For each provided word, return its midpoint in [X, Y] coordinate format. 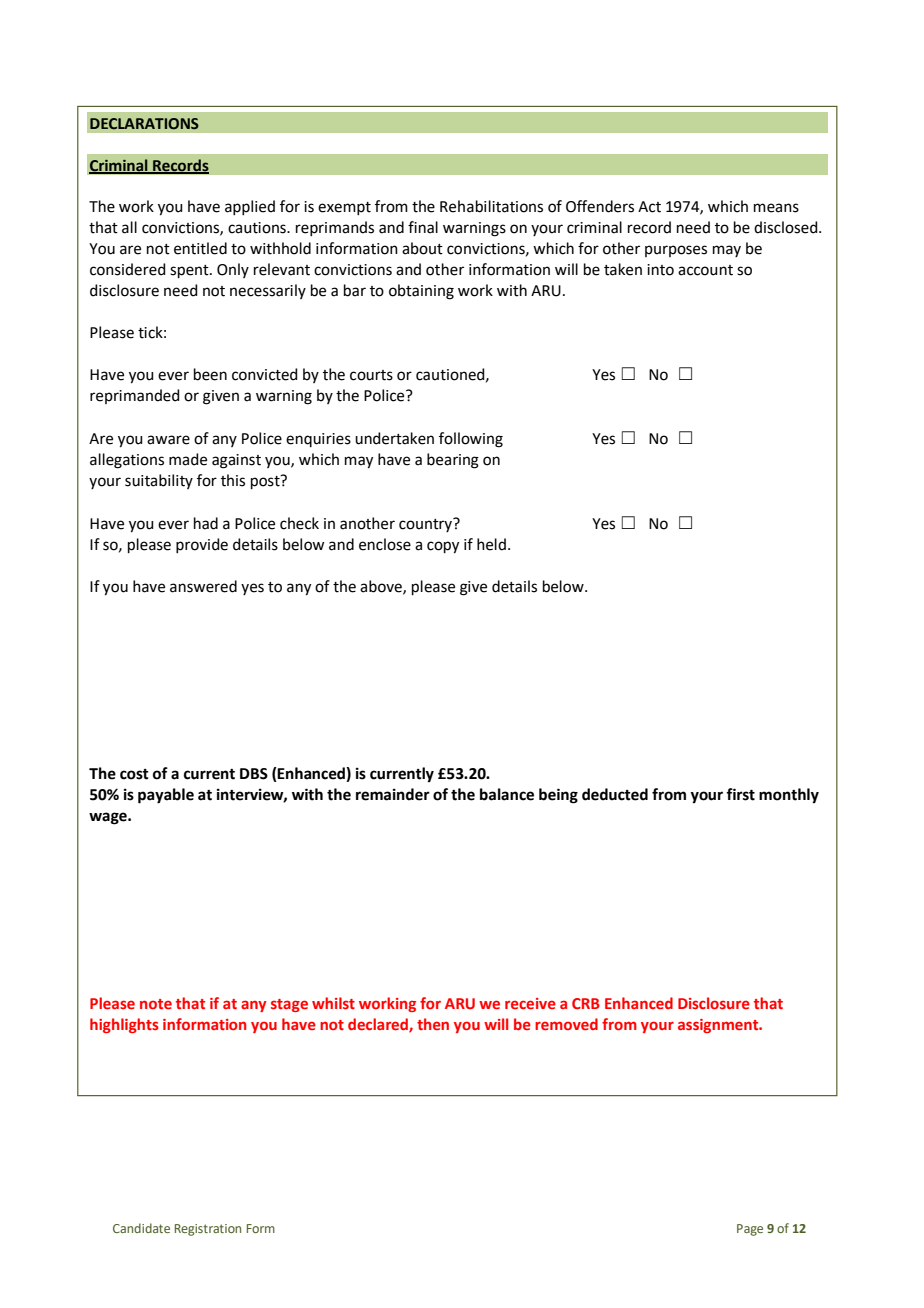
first [740, 794]
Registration [208, 1230]
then [433, 1024]
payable [166, 796]
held [491, 544]
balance [507, 794]
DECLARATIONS [144, 124]
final [423, 227]
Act [649, 207]
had [206, 523]
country [427, 524]
